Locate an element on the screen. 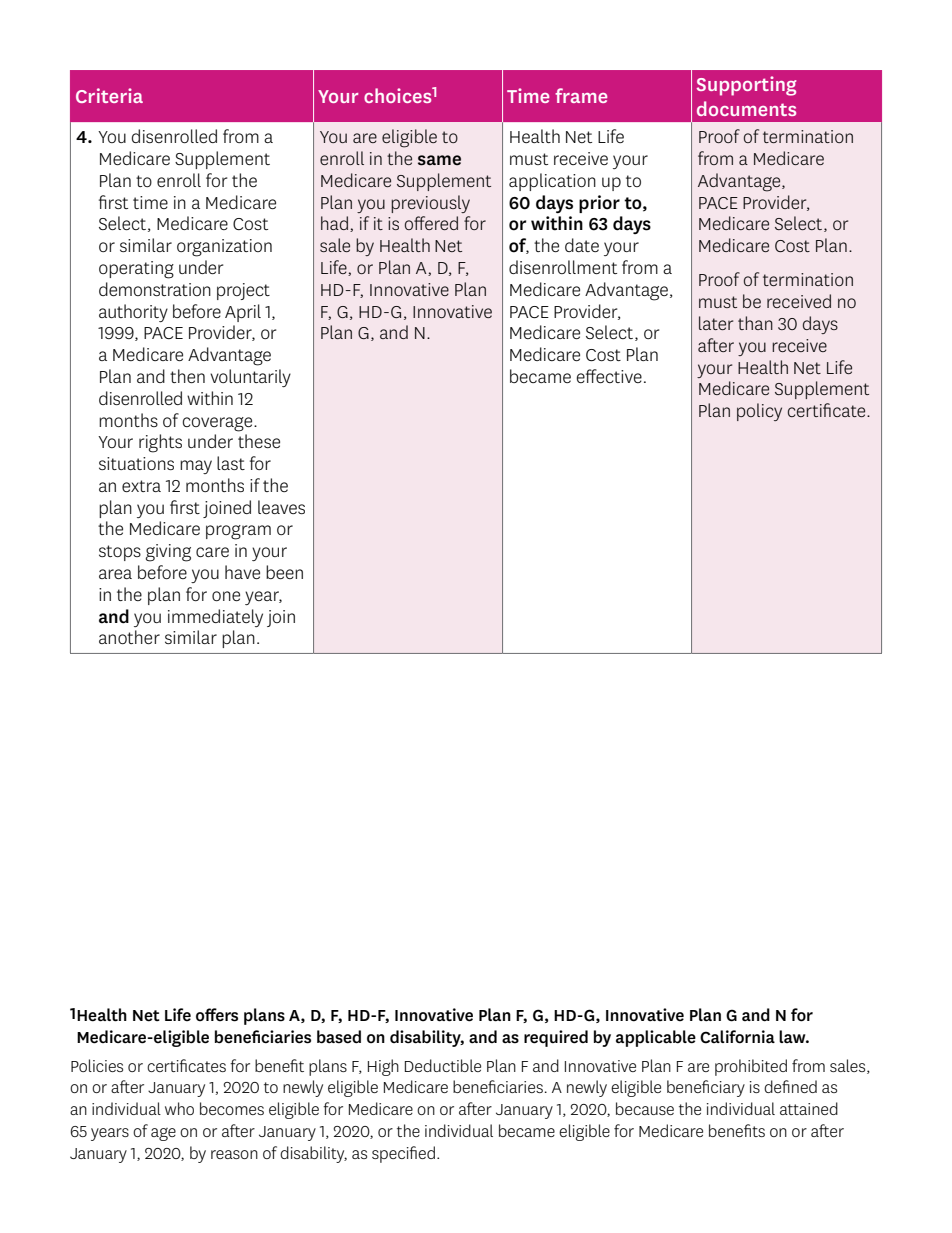 The width and height of the screenshot is (952, 1233). been is located at coordinates (284, 572).
